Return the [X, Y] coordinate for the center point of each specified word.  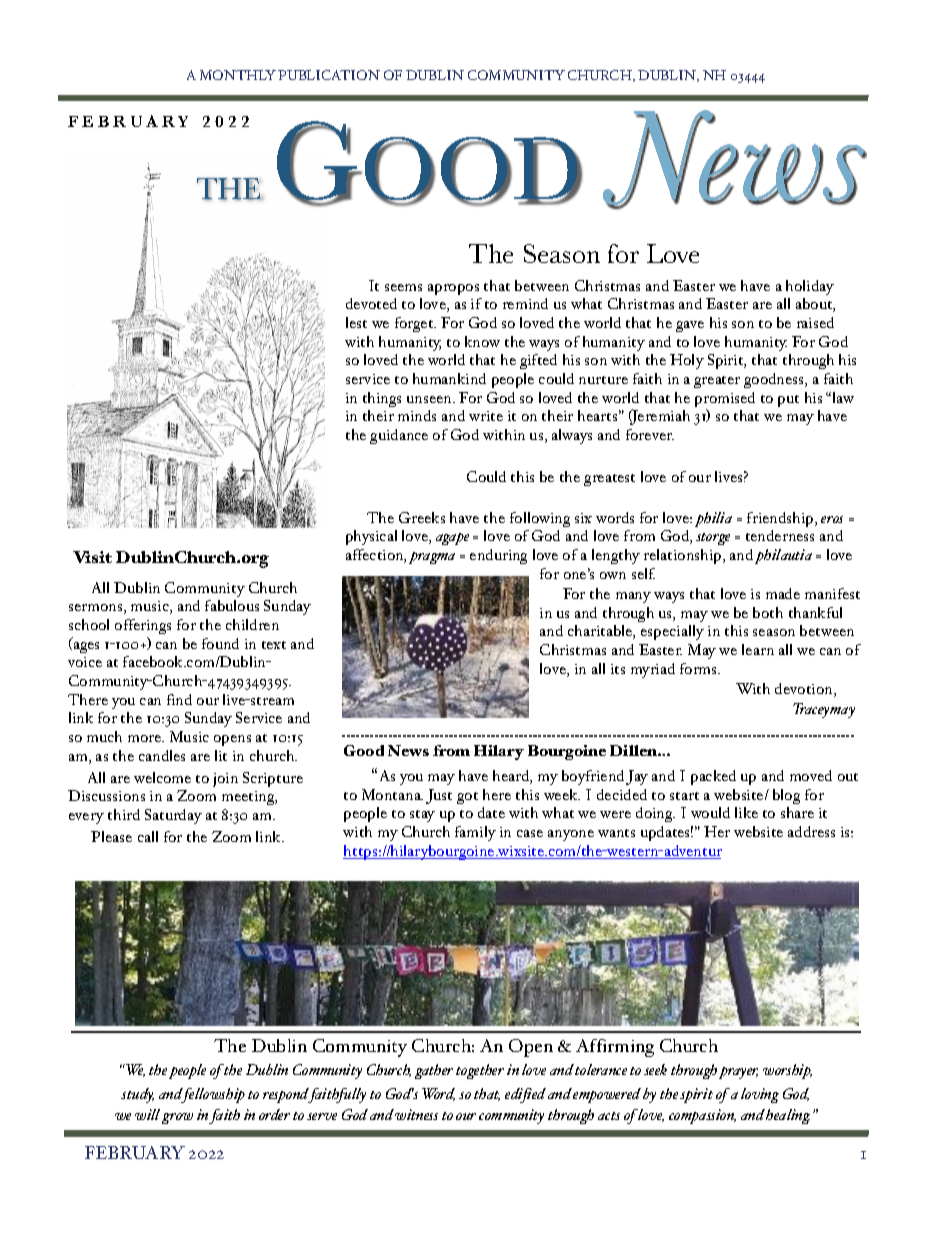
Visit [92, 557]
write [486, 416]
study [137, 1095]
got [467, 798]
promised [725, 401]
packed [713, 777]
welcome [162, 777]
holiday [810, 287]
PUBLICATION [329, 75]
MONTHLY [238, 75]
